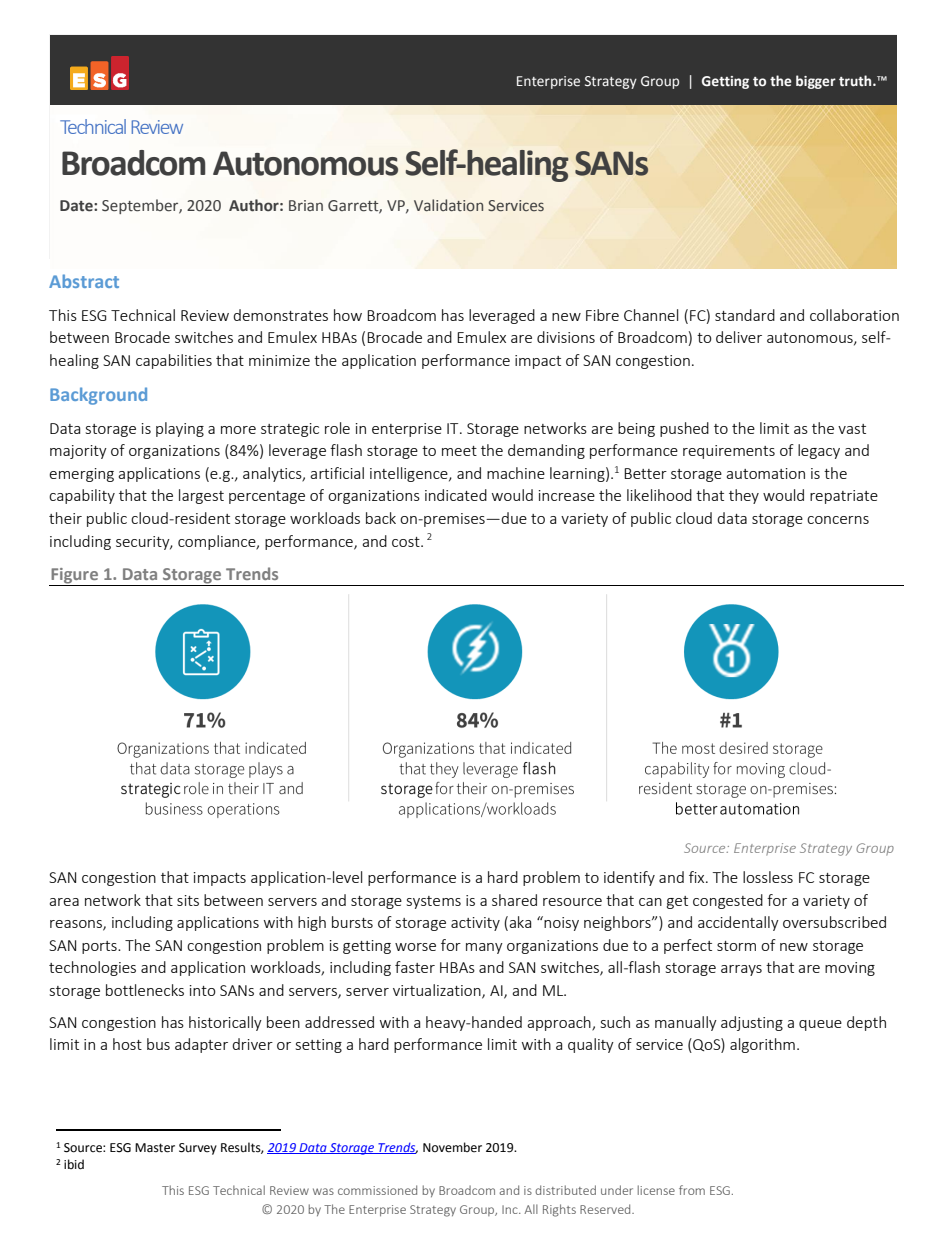  I want to click on concerns, so click(838, 520).
